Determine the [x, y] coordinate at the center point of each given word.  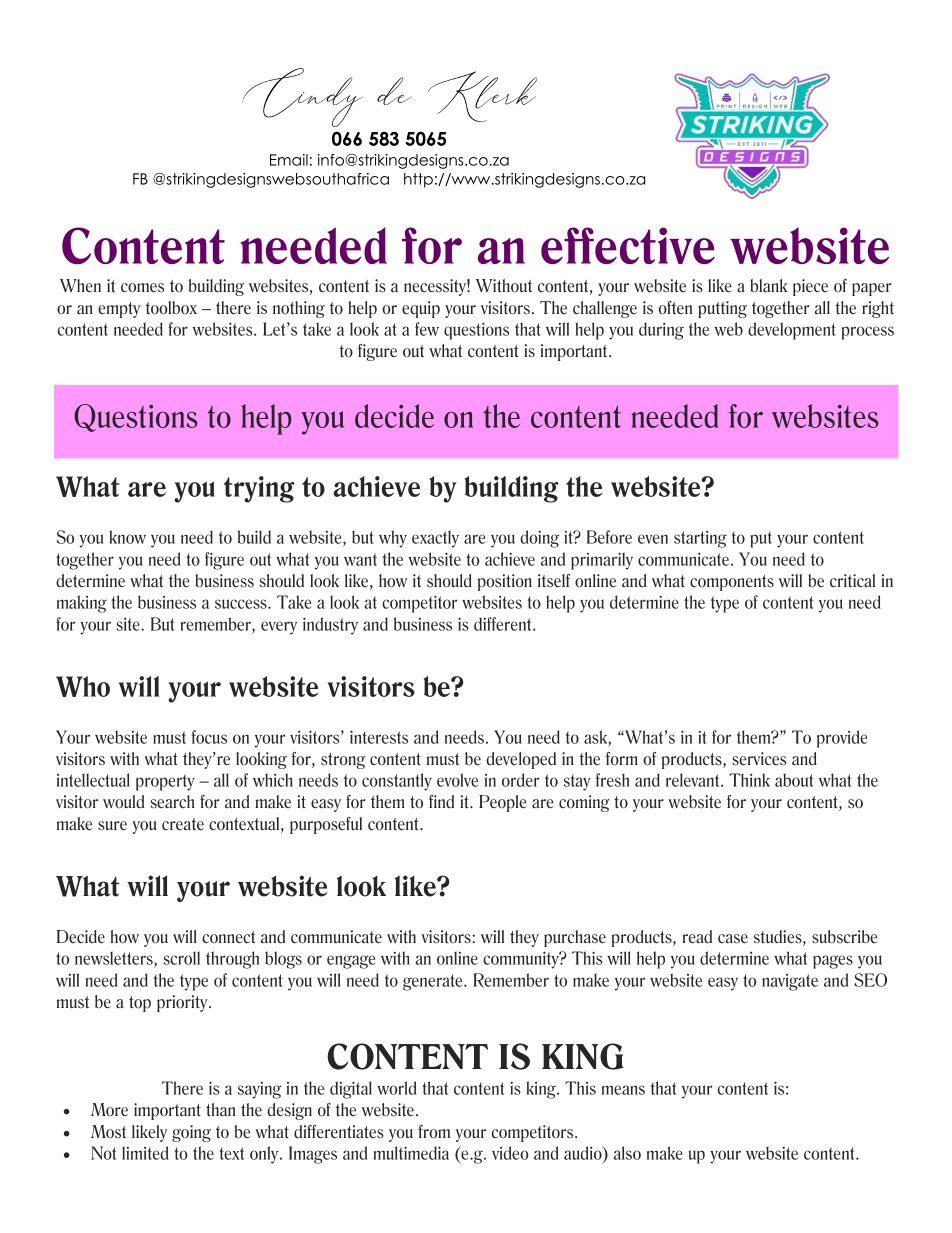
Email [289, 160]
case [733, 939]
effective [628, 245]
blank [769, 286]
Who [83, 686]
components [732, 583]
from [434, 1132]
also [627, 1153]
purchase [575, 938]
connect [228, 937]
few [427, 329]
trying [259, 489]
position [505, 582]
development [792, 331]
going [191, 1133]
